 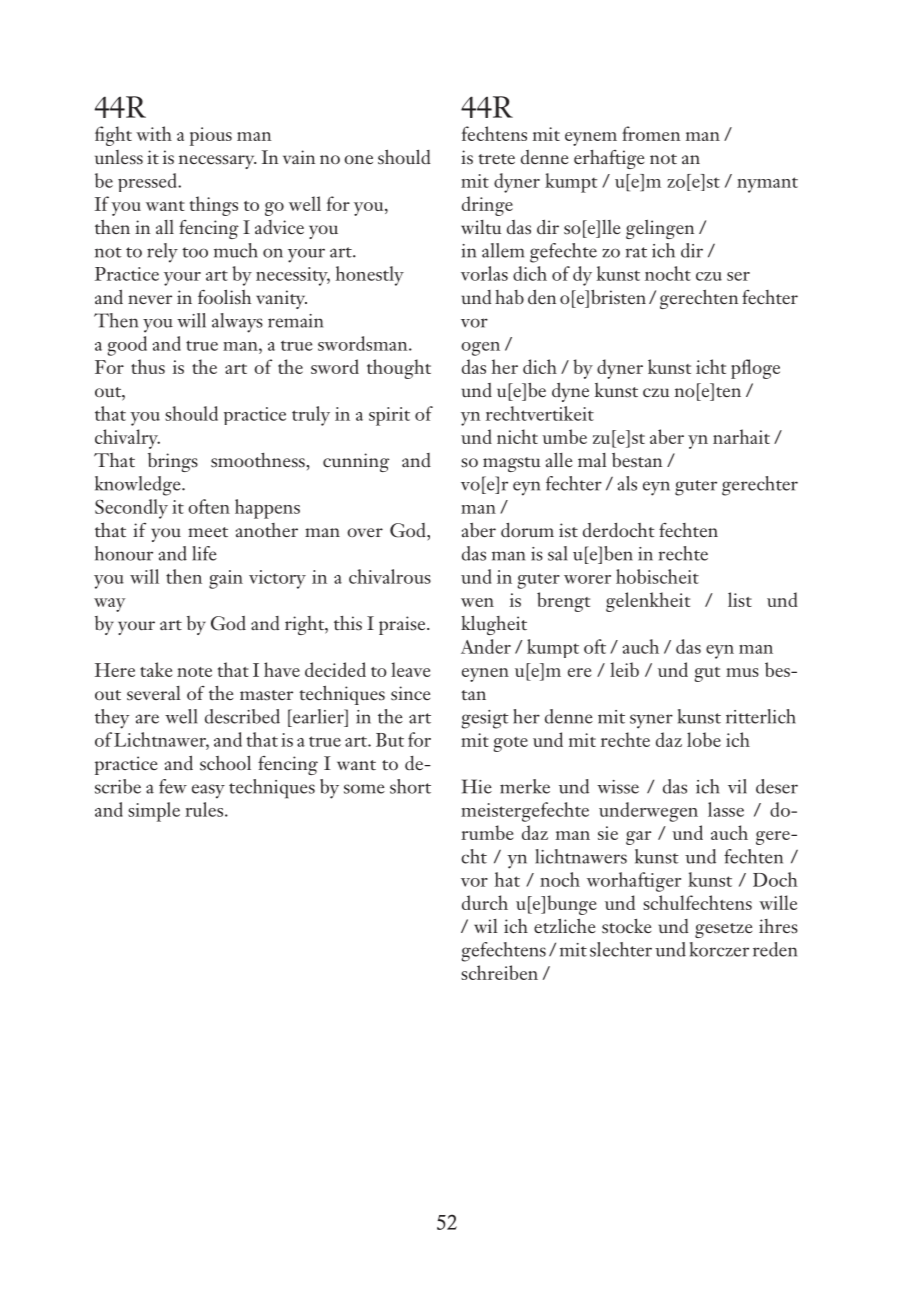 What do you see at coordinates (389, 416) in the page?
I see `spirit` at bounding box center [389, 416].
